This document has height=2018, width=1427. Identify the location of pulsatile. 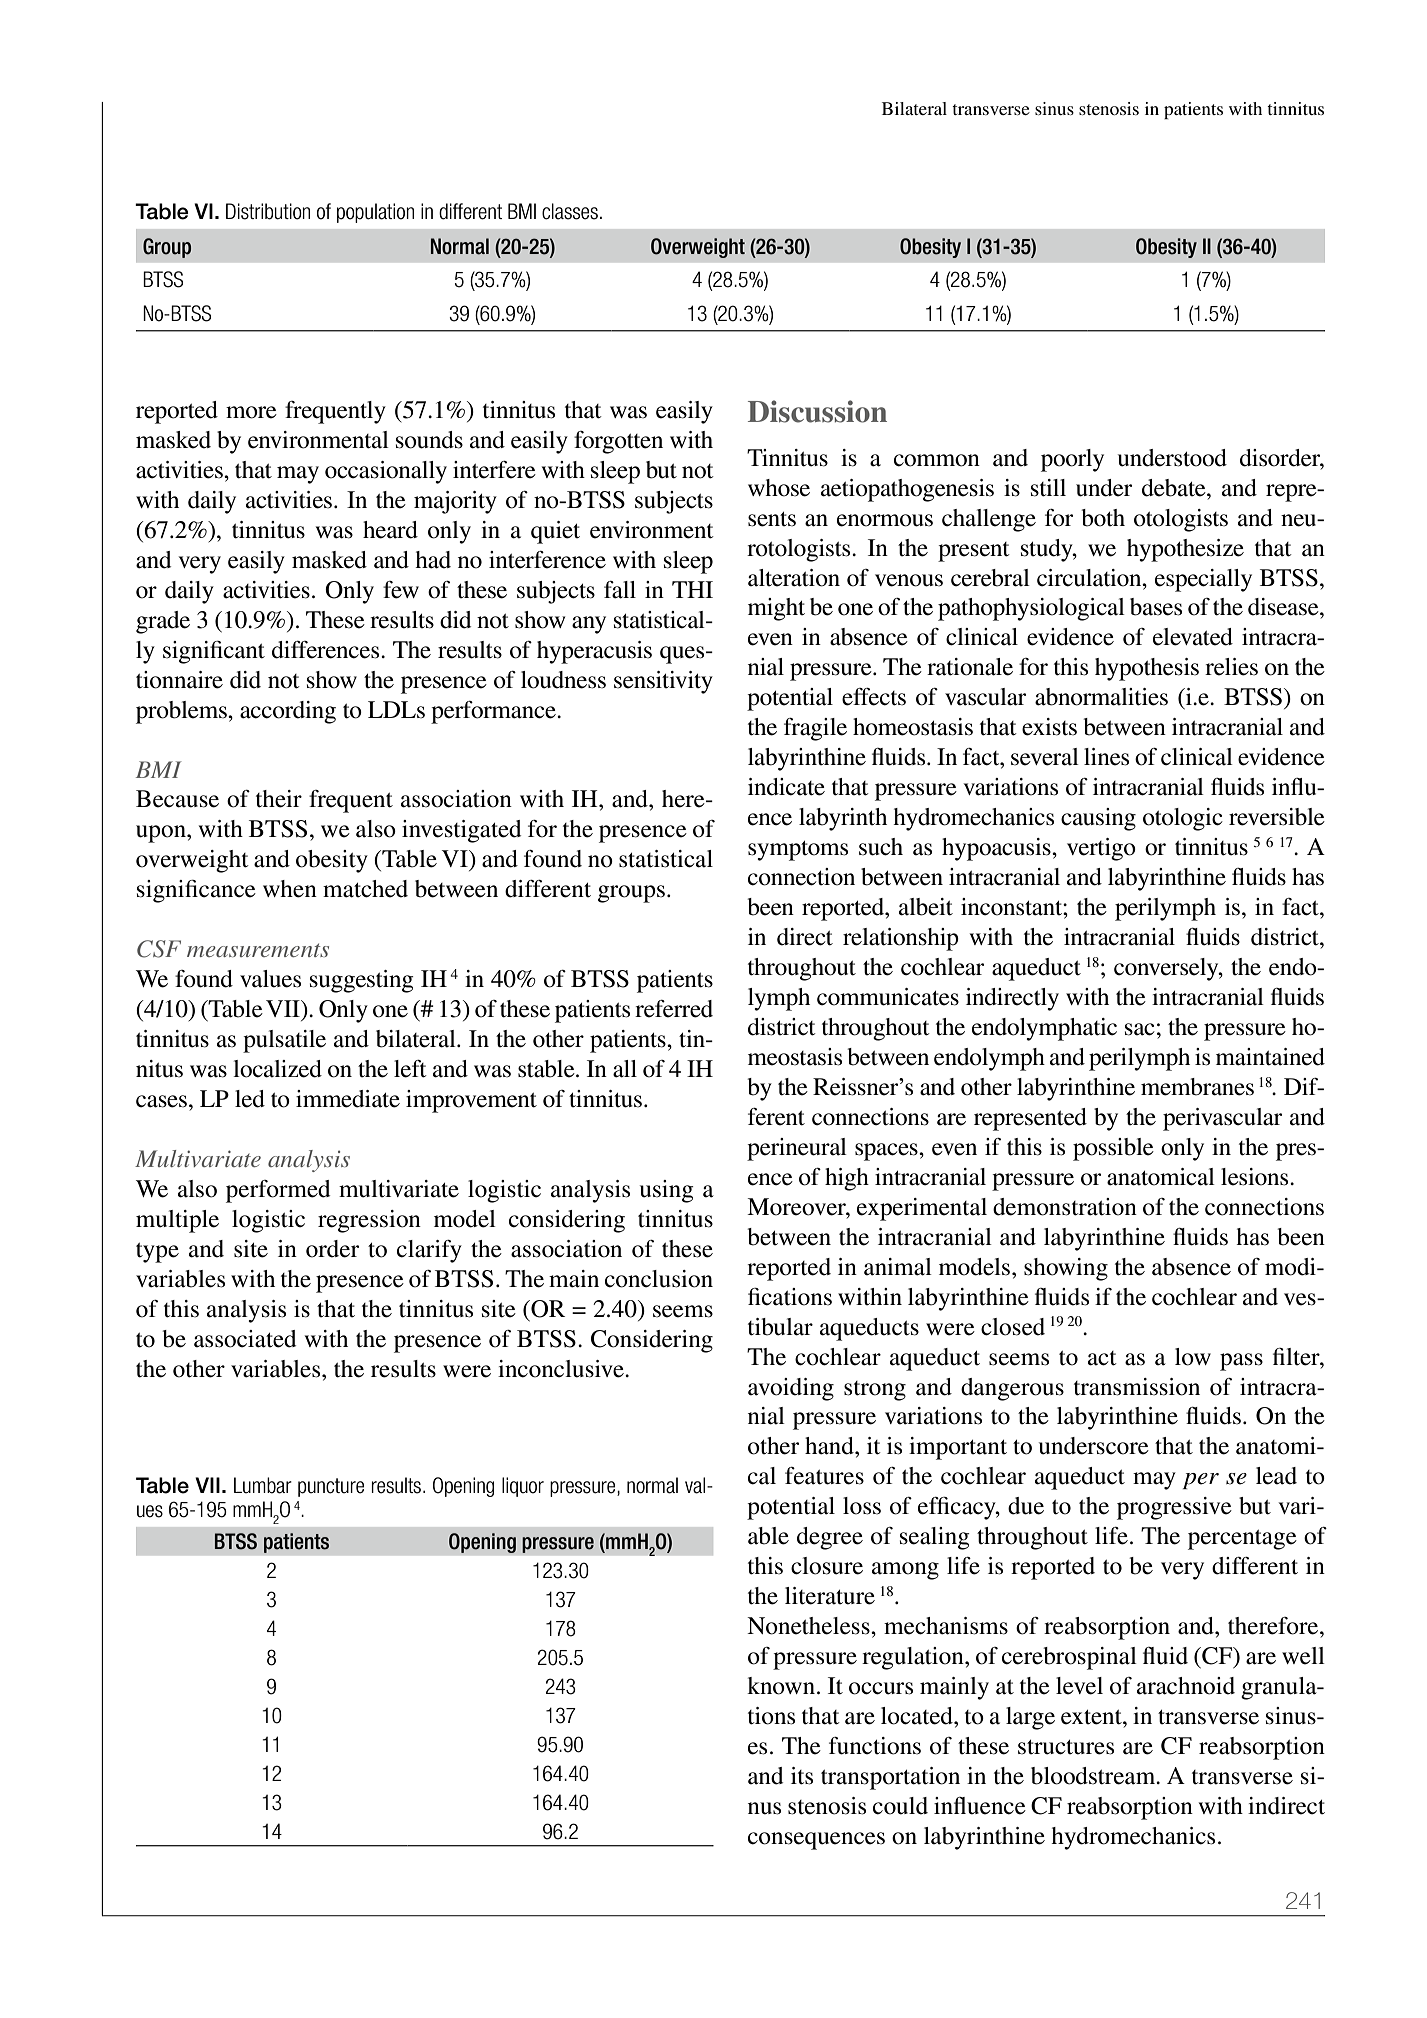
(284, 1041).
